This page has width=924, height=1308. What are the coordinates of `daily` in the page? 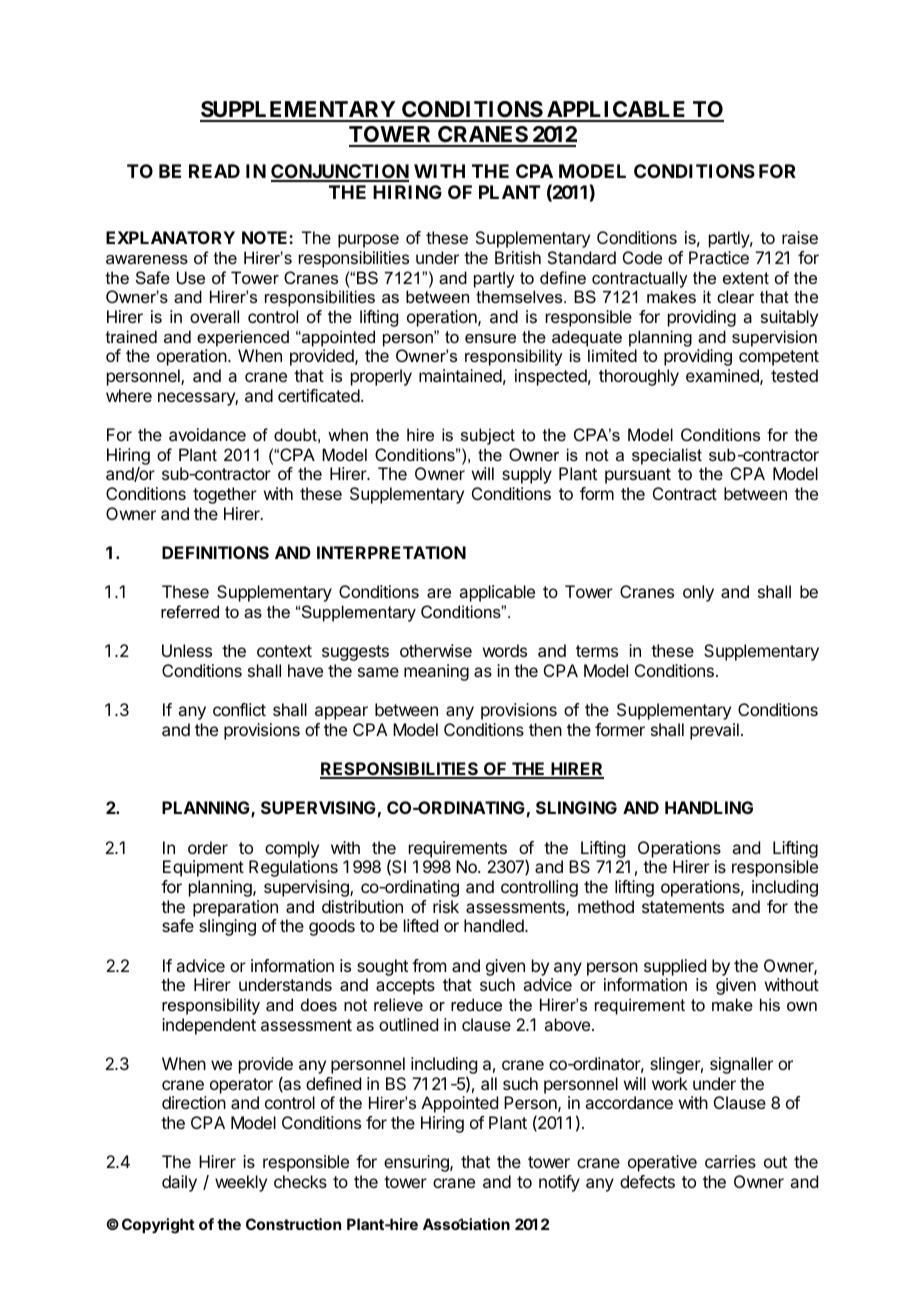 It's located at (179, 1183).
